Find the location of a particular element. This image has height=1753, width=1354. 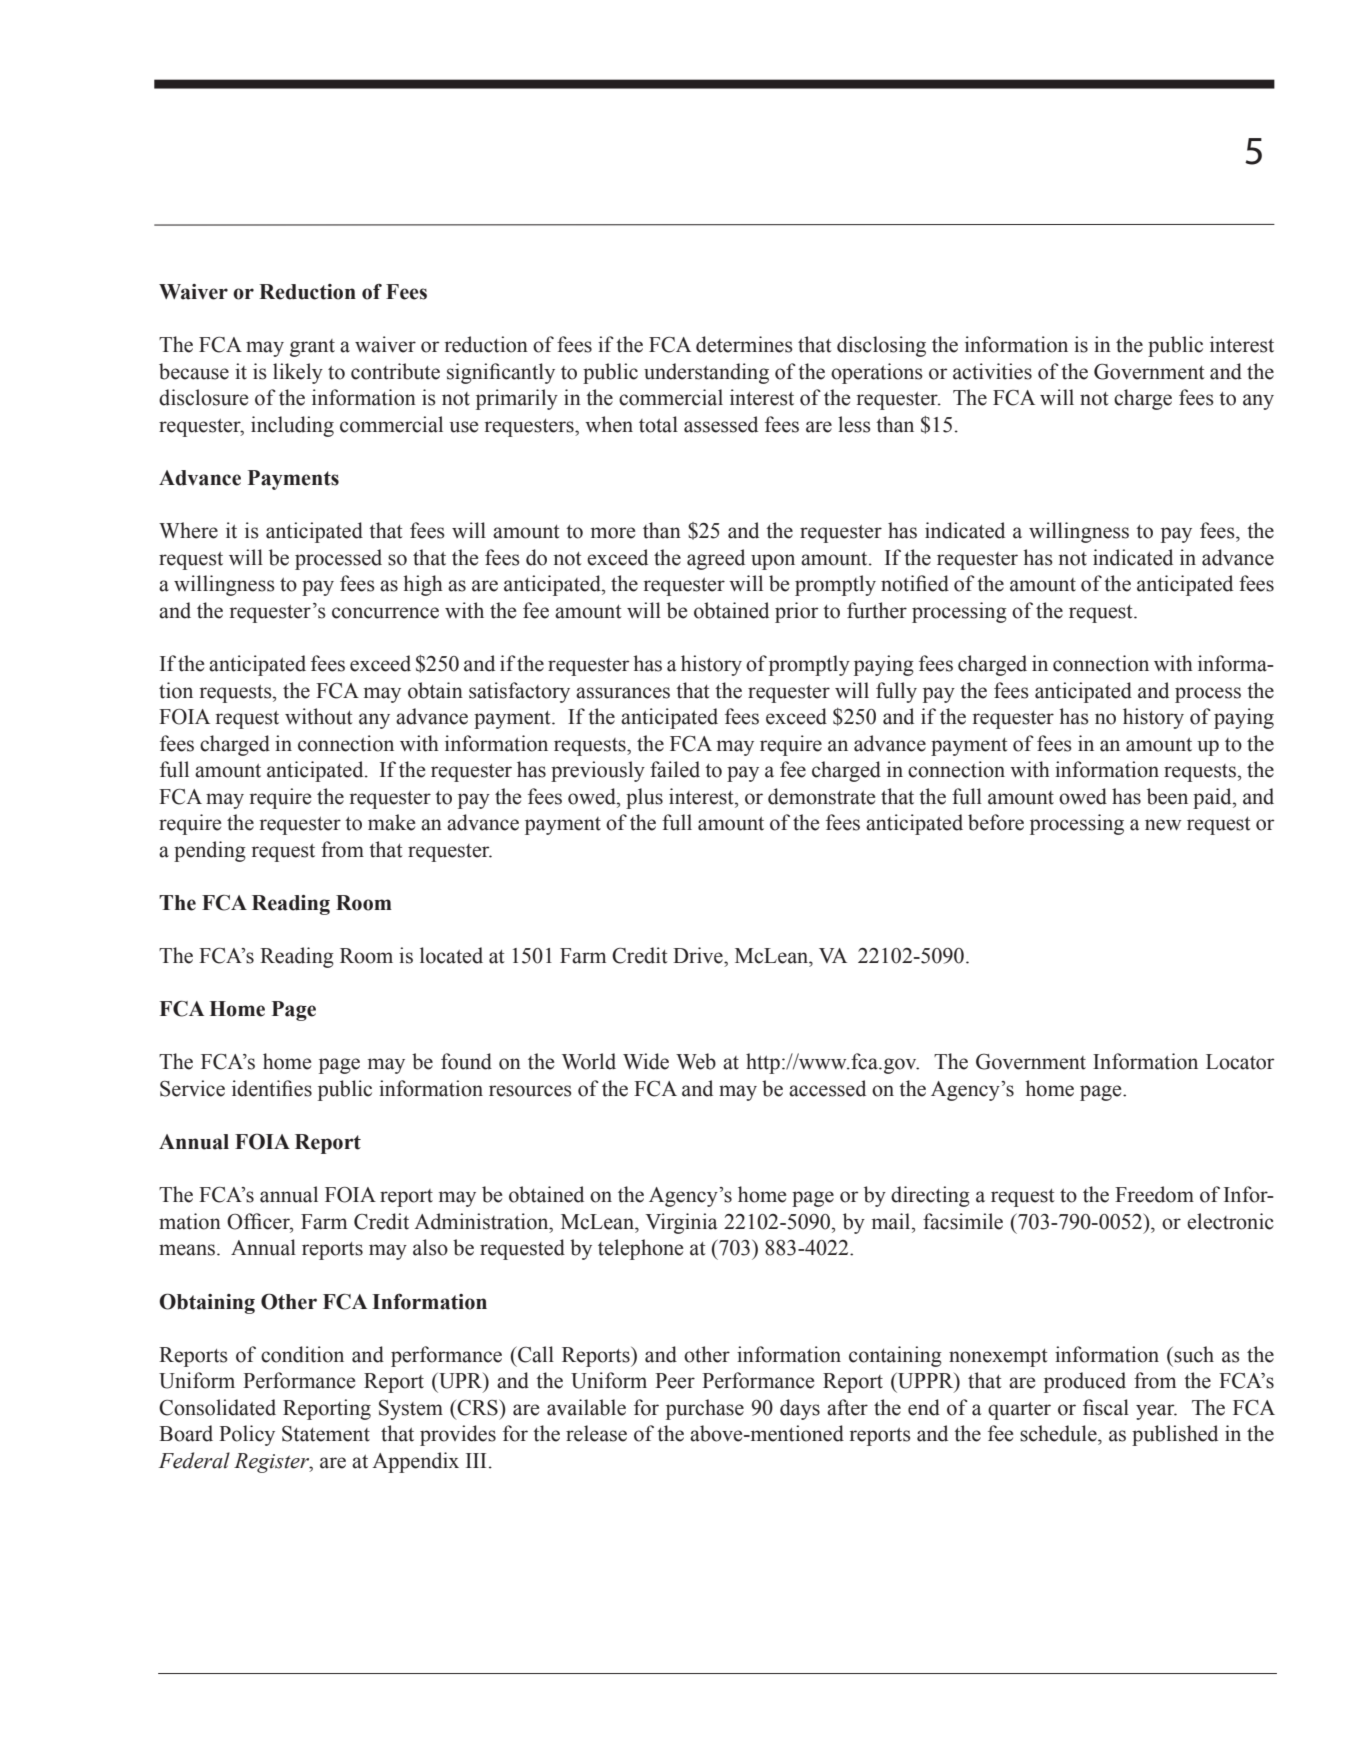

activities is located at coordinates (992, 371).
